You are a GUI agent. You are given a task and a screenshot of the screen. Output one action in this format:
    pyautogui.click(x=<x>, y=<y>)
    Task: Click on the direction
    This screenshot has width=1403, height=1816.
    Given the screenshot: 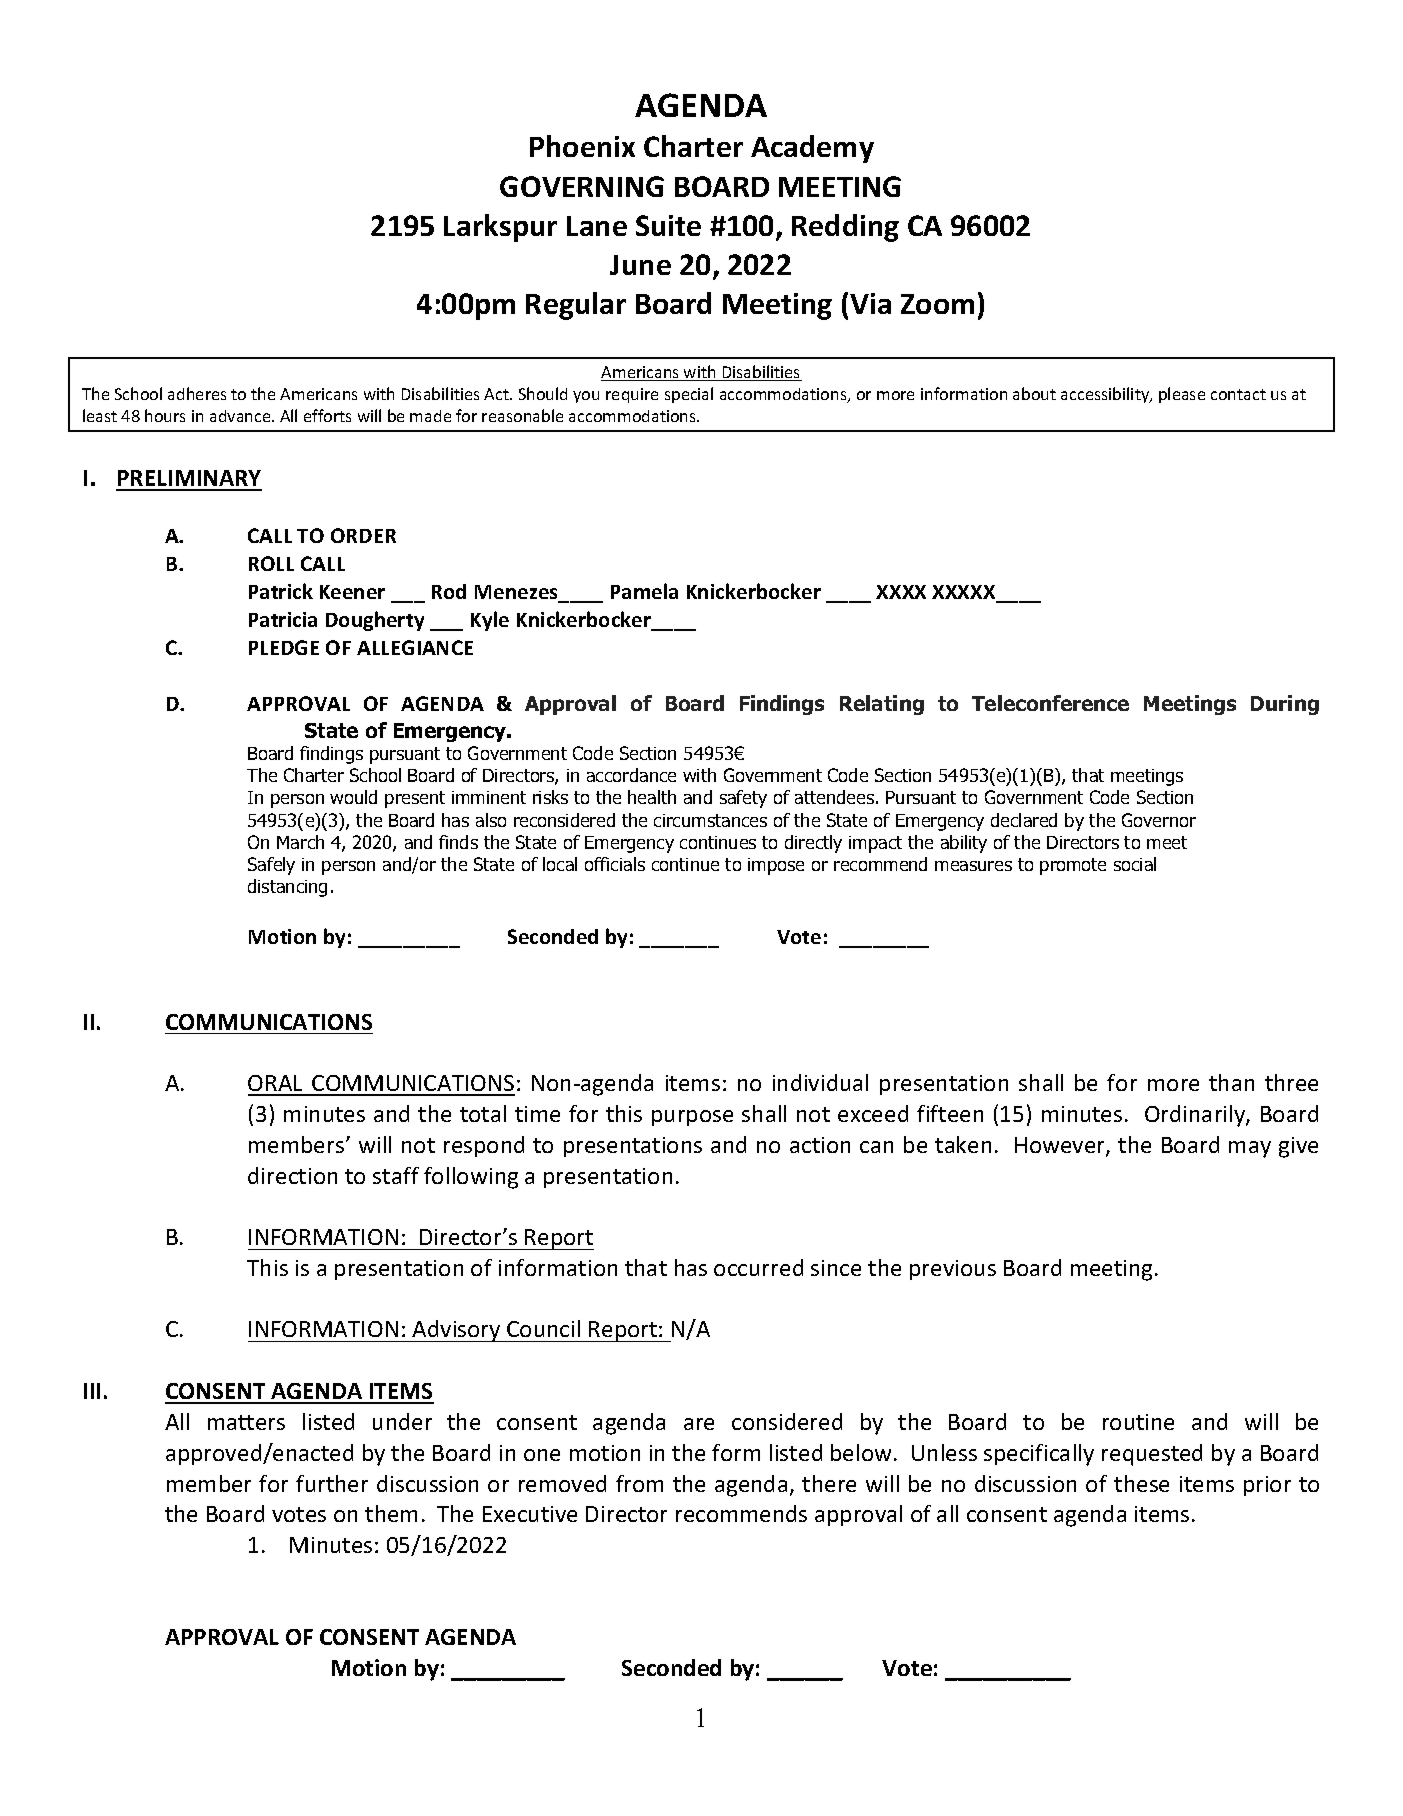 What is the action you would take?
    pyautogui.click(x=292, y=1175)
